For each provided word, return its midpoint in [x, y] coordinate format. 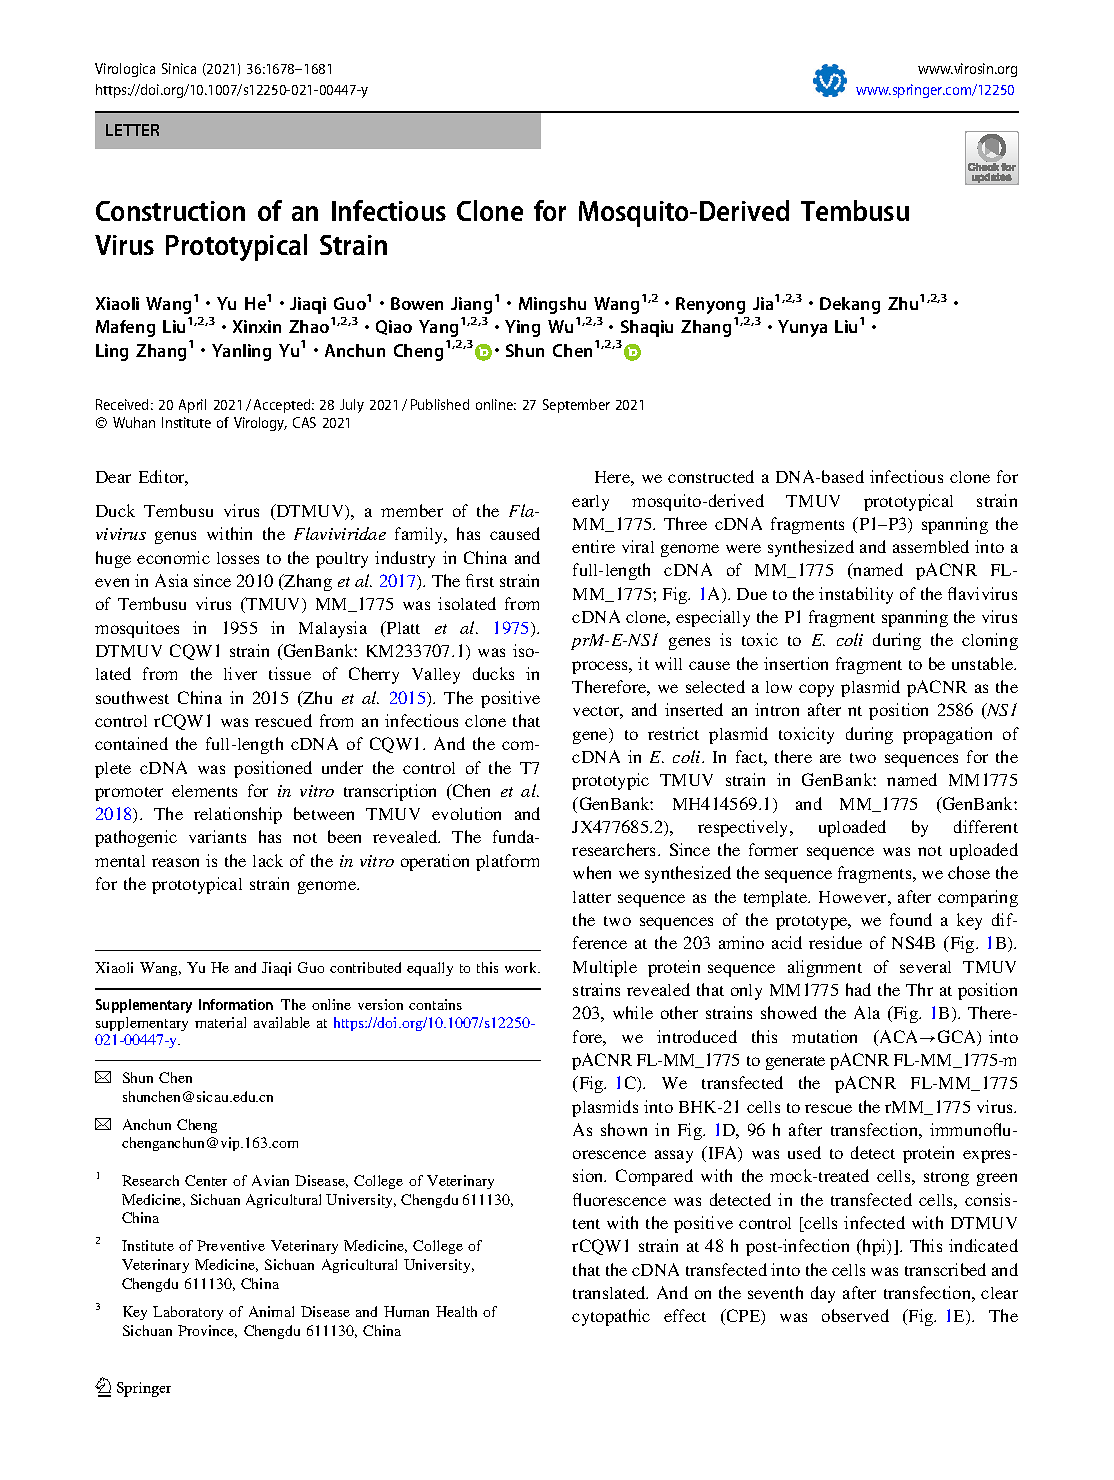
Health [456, 1311]
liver [240, 673]
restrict [673, 733]
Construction [170, 211]
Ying [522, 328]
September [576, 406]
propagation [947, 735]
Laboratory [188, 1313]
